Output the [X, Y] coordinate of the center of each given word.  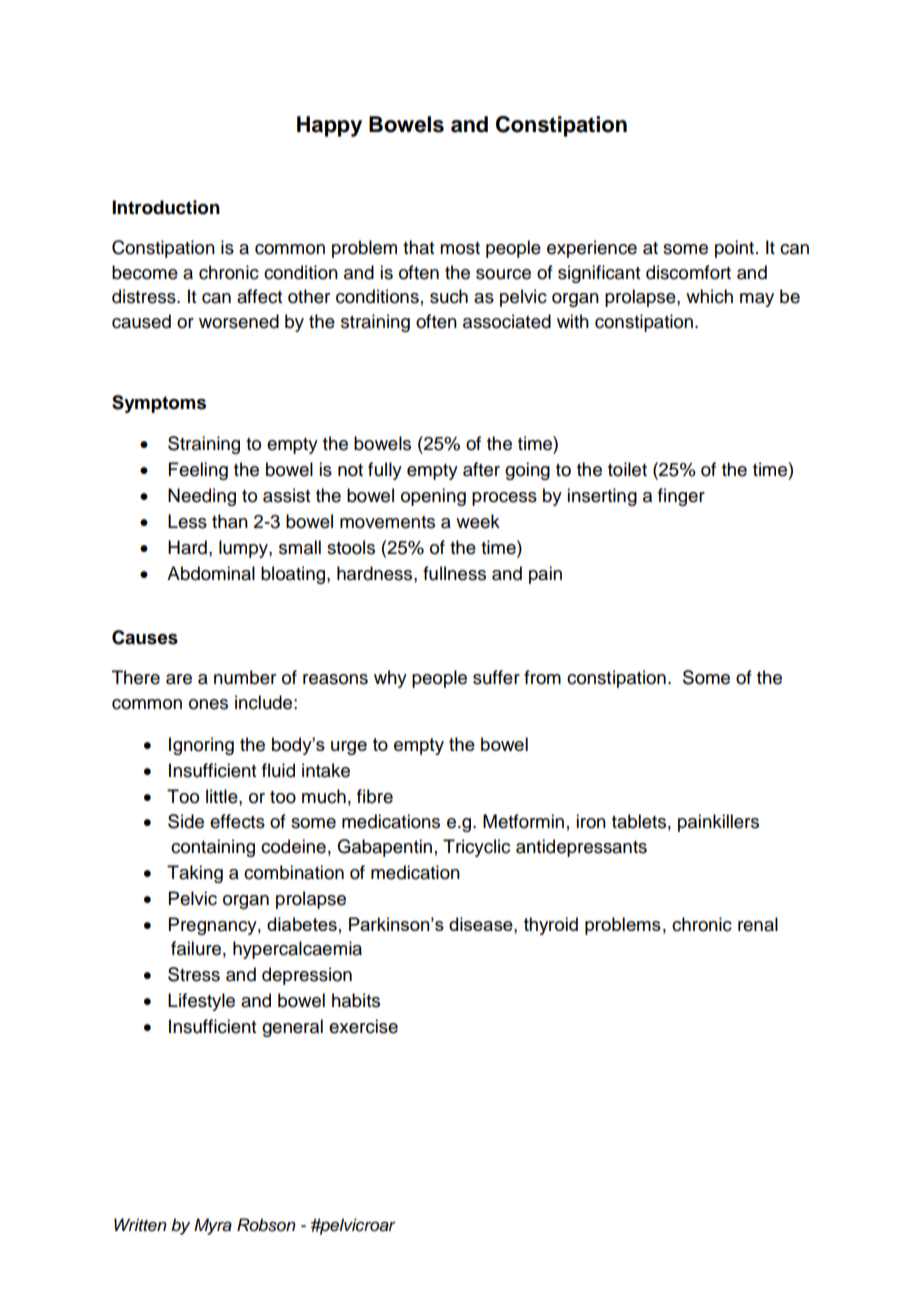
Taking [195, 874]
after [481, 469]
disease [482, 924]
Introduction [166, 207]
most [460, 248]
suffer [496, 677]
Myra [213, 1226]
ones [208, 704]
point [734, 249]
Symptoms [159, 404]
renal [758, 924]
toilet [627, 469]
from [542, 677]
